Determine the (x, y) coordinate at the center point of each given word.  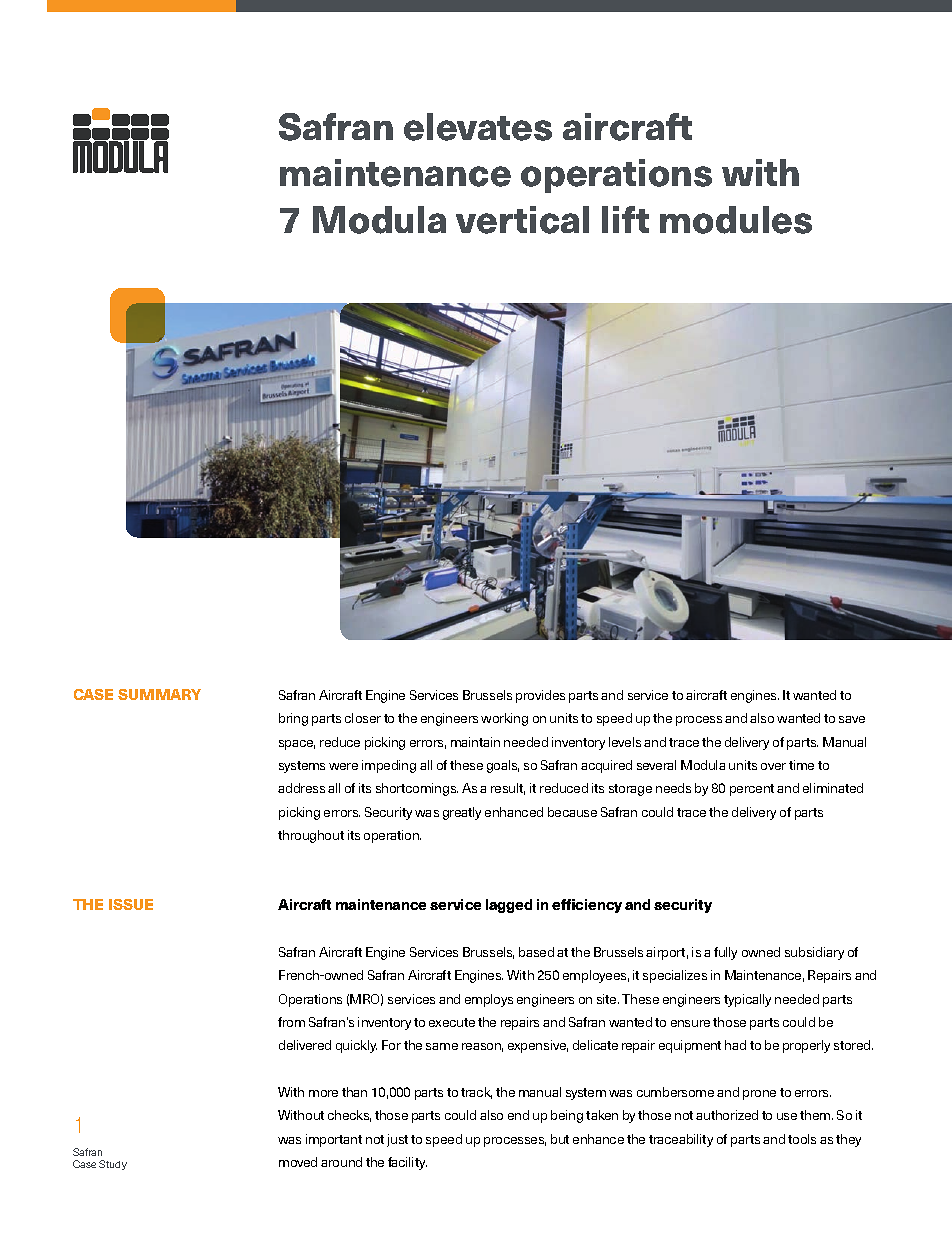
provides (540, 696)
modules (736, 220)
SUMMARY (159, 694)
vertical (522, 220)
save (852, 719)
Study (113, 1165)
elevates (478, 127)
